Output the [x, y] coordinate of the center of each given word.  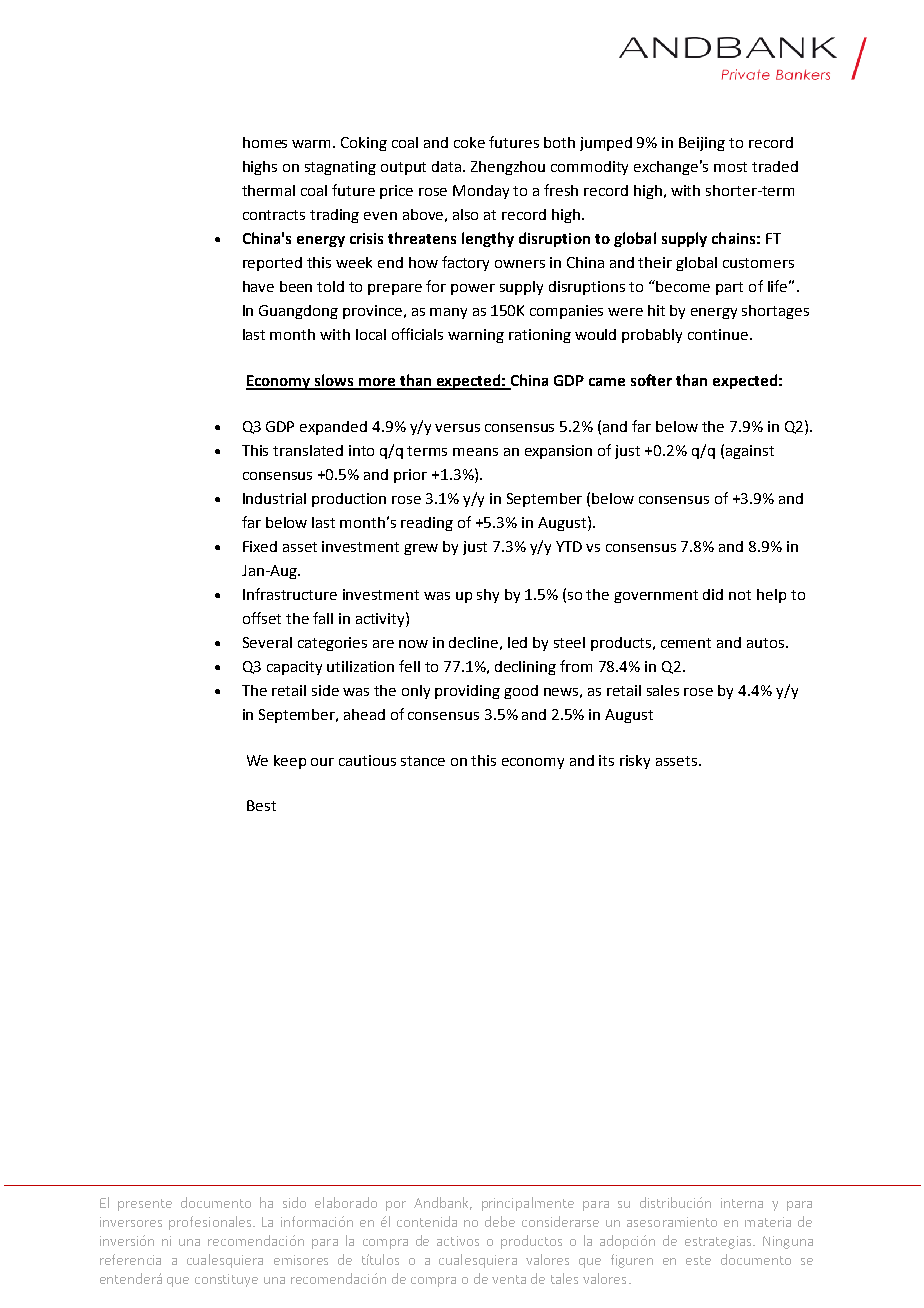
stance [423, 761]
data [448, 166]
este [698, 1260]
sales [663, 690]
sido [294, 1202]
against [750, 452]
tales [564, 1278]
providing [467, 692]
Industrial [274, 498]
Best [261, 805]
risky [635, 762]
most [730, 167]
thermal [268, 190]
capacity [294, 668]
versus [457, 428]
